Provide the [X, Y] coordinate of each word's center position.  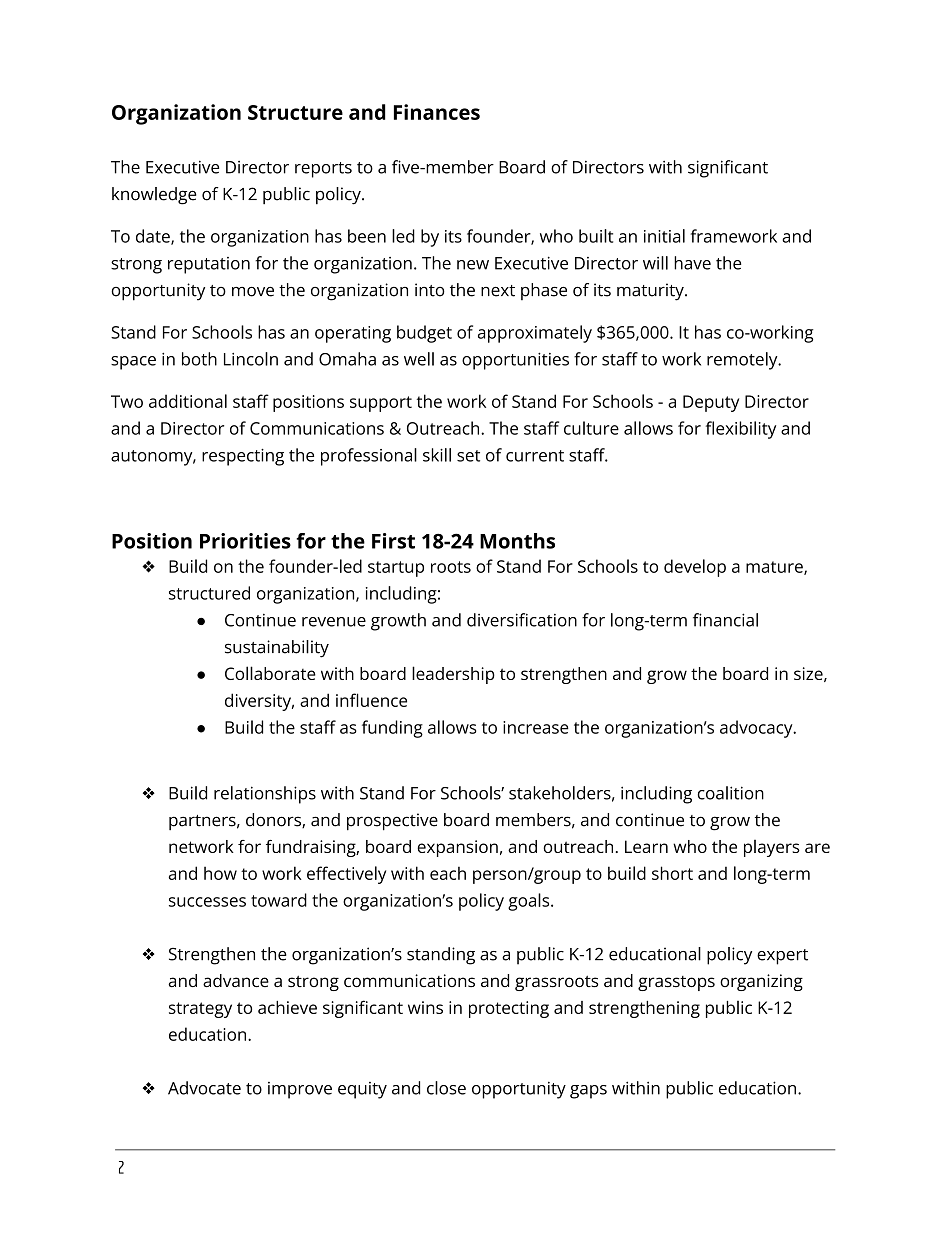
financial [725, 620]
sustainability [277, 649]
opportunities [515, 361]
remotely [743, 361]
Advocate [204, 1088]
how [220, 873]
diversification [522, 620]
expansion [457, 848]
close [446, 1088]
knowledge [154, 196]
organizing [761, 982]
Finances [437, 112]
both [199, 359]
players [772, 848]
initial [664, 236]
